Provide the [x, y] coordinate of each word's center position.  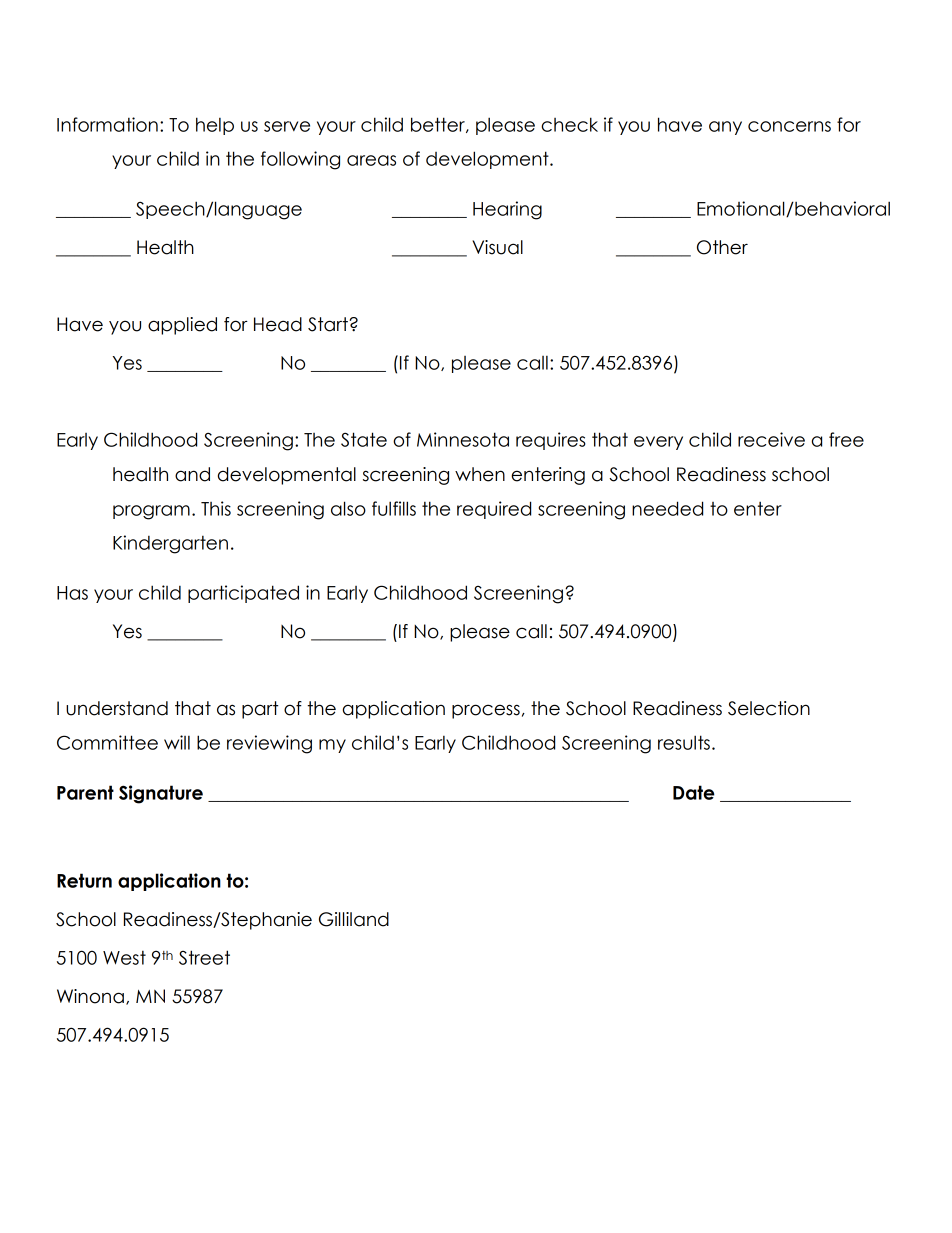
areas [371, 160]
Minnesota [463, 439]
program [151, 512]
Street [204, 957]
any [725, 128]
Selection [769, 708]
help [215, 126]
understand [117, 708]
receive [771, 439]
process [486, 711]
